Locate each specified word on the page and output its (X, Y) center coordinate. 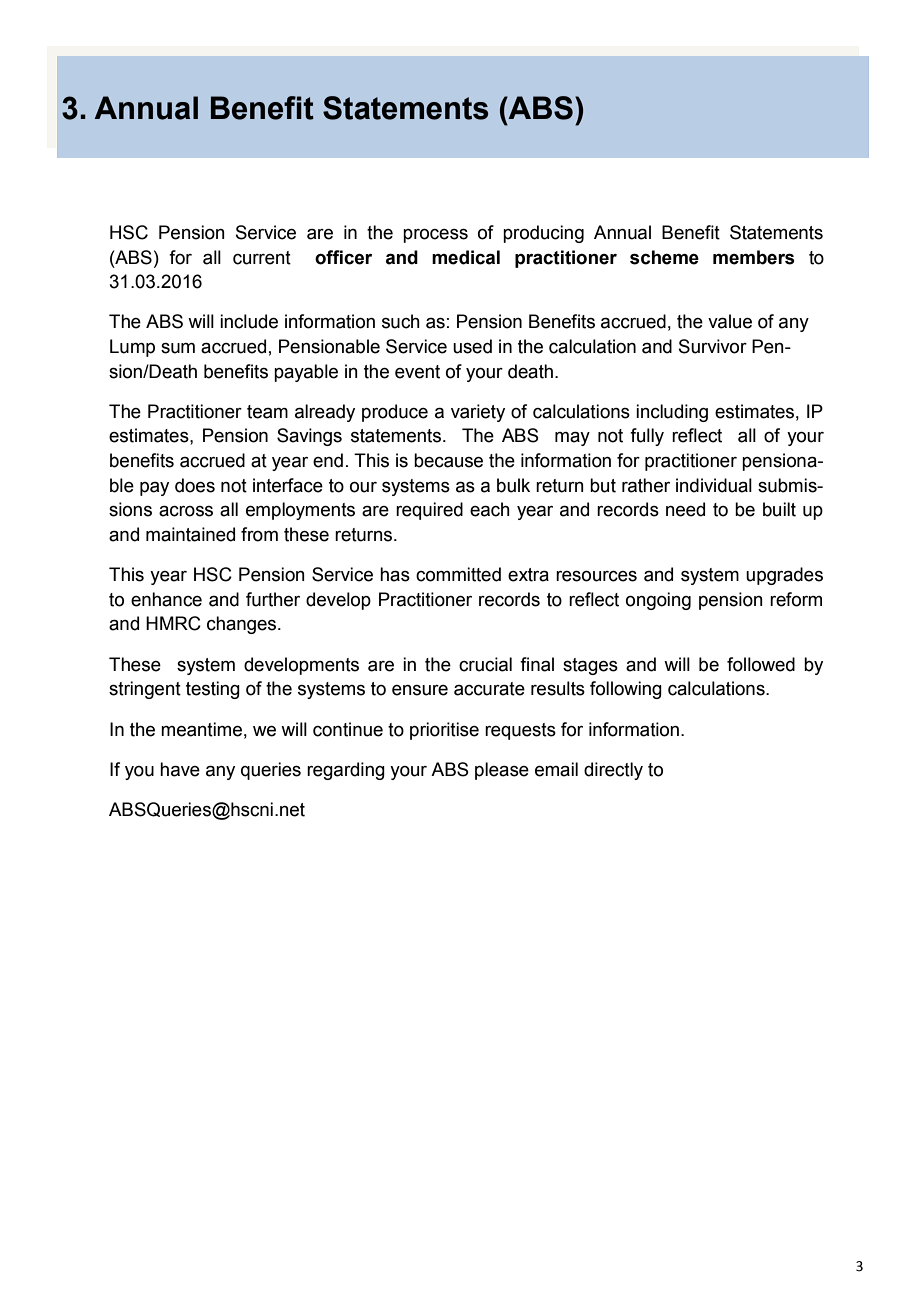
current (262, 258)
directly (613, 771)
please (502, 771)
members (754, 257)
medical (466, 257)
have (180, 769)
